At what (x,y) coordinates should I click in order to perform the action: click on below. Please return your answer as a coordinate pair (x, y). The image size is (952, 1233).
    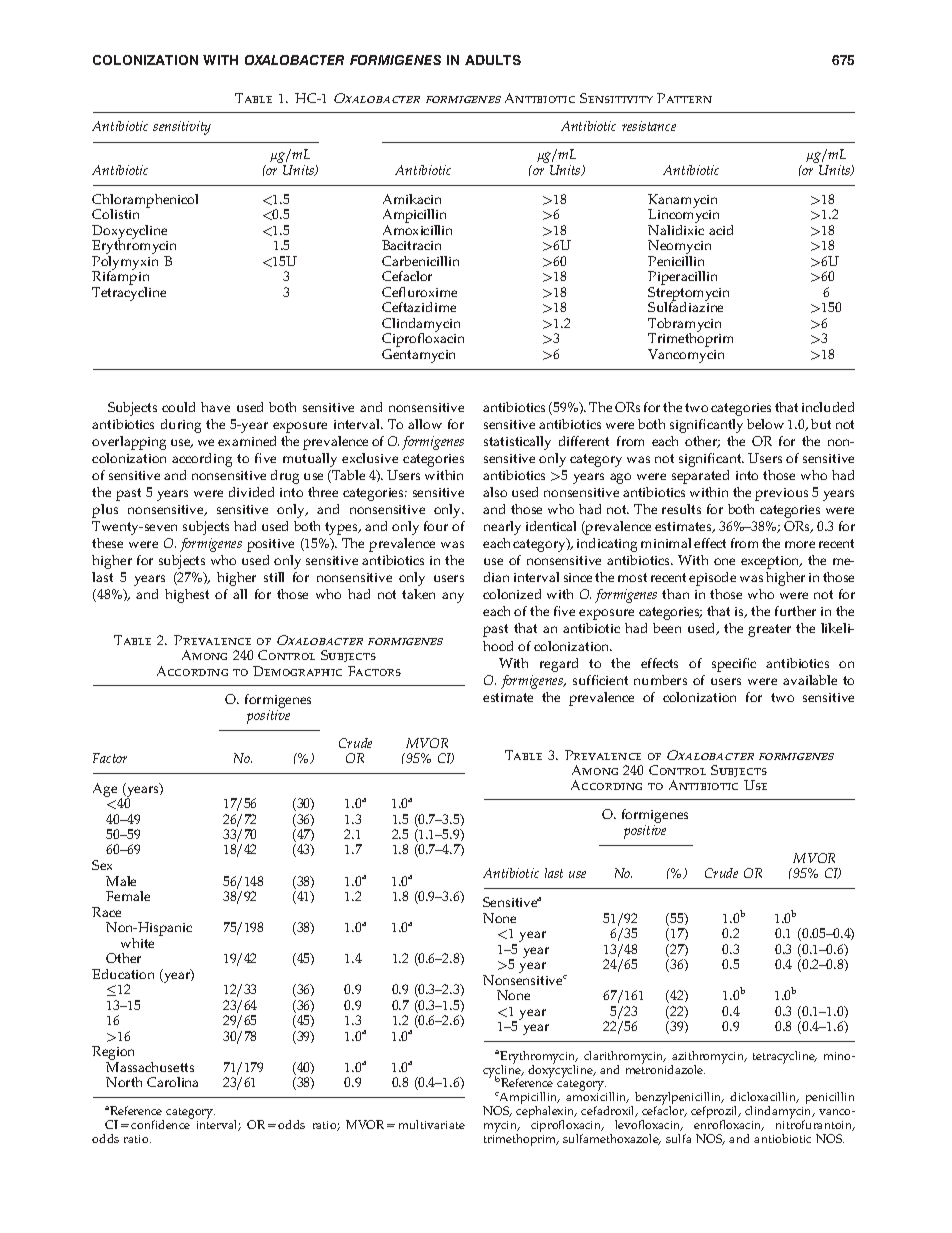
    Looking at the image, I should click on (765, 424).
